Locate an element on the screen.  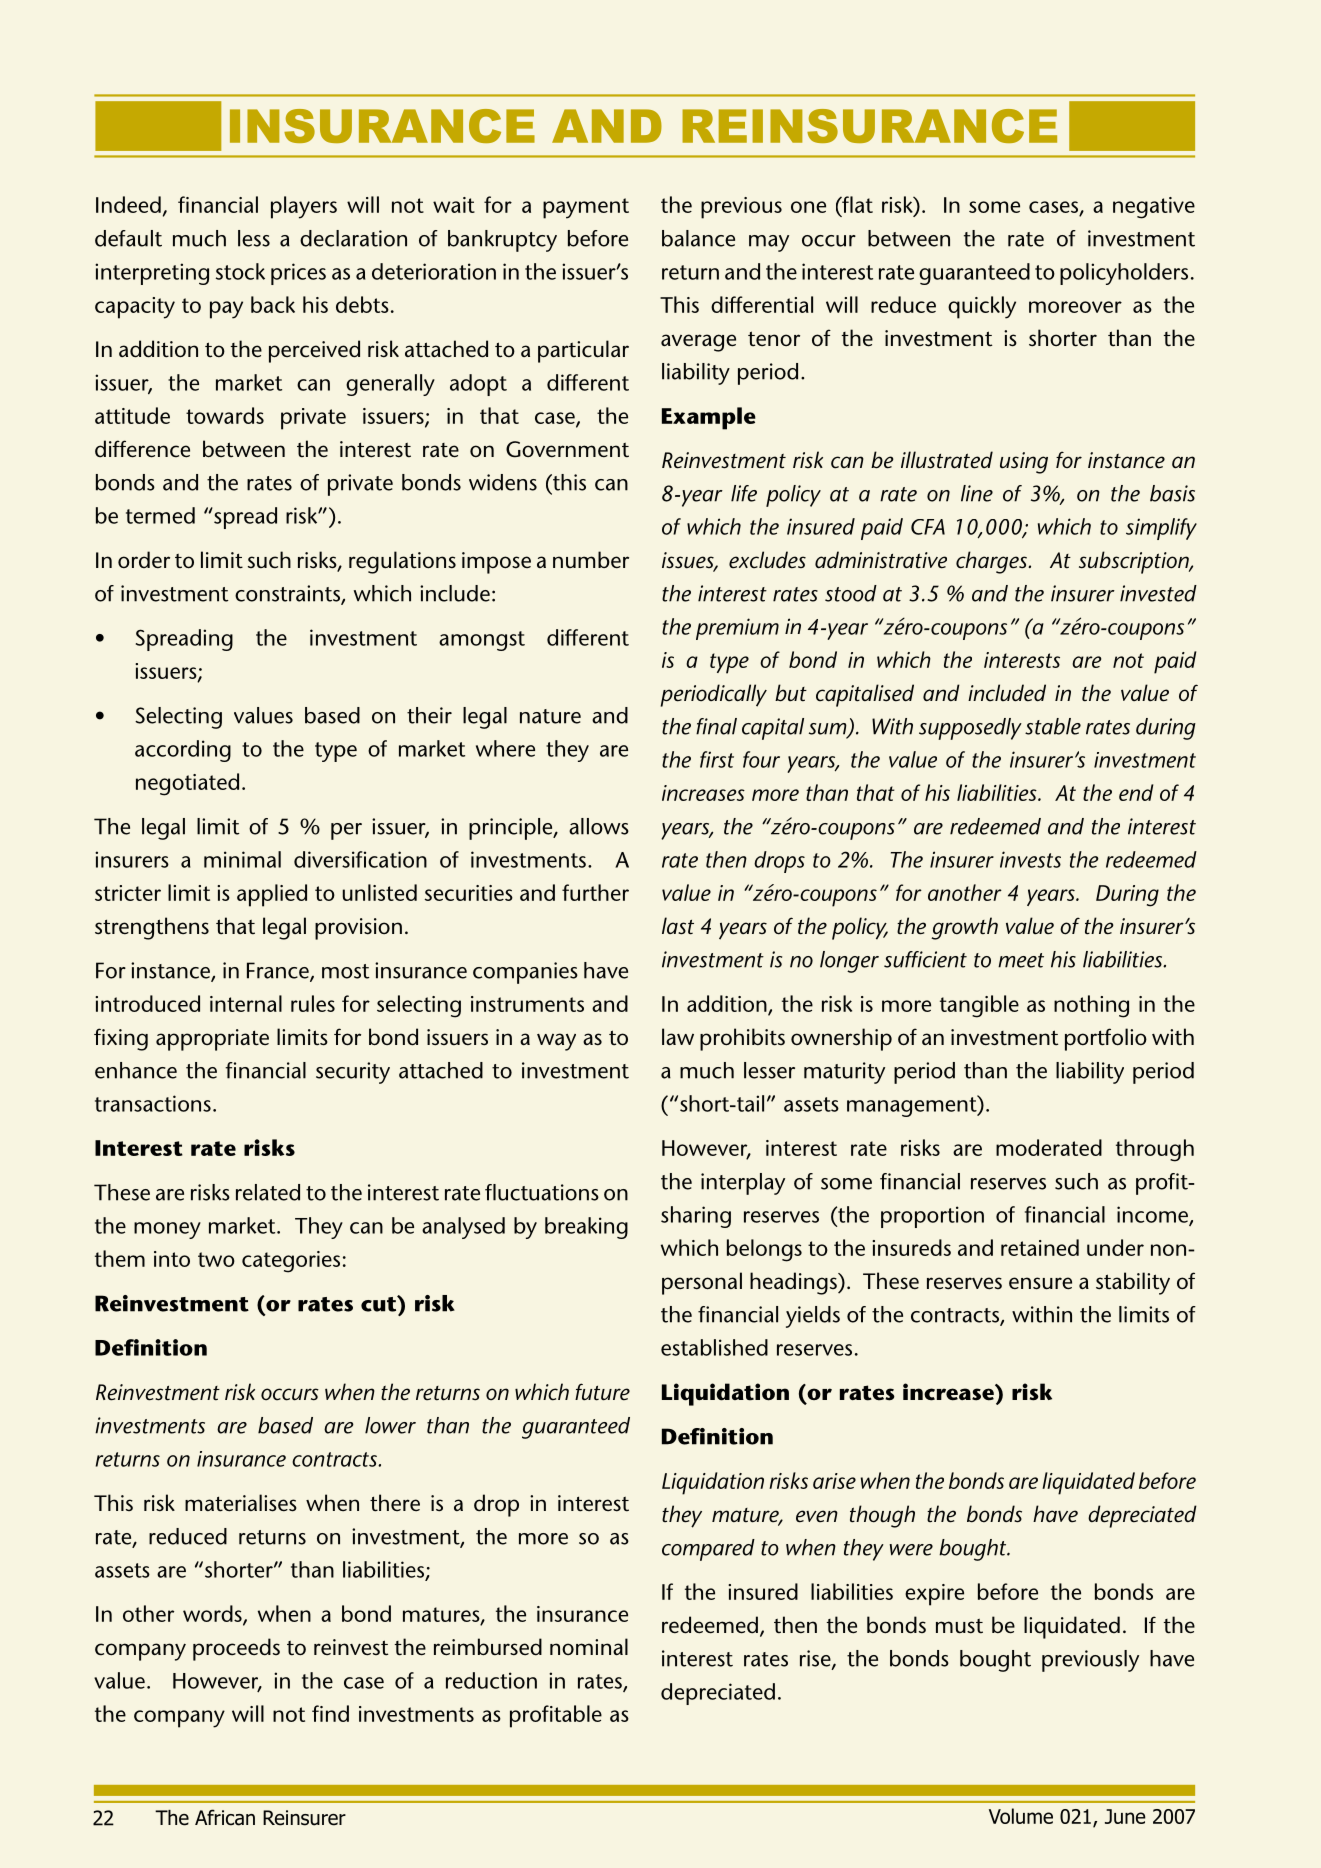
balance is located at coordinates (698, 238).
